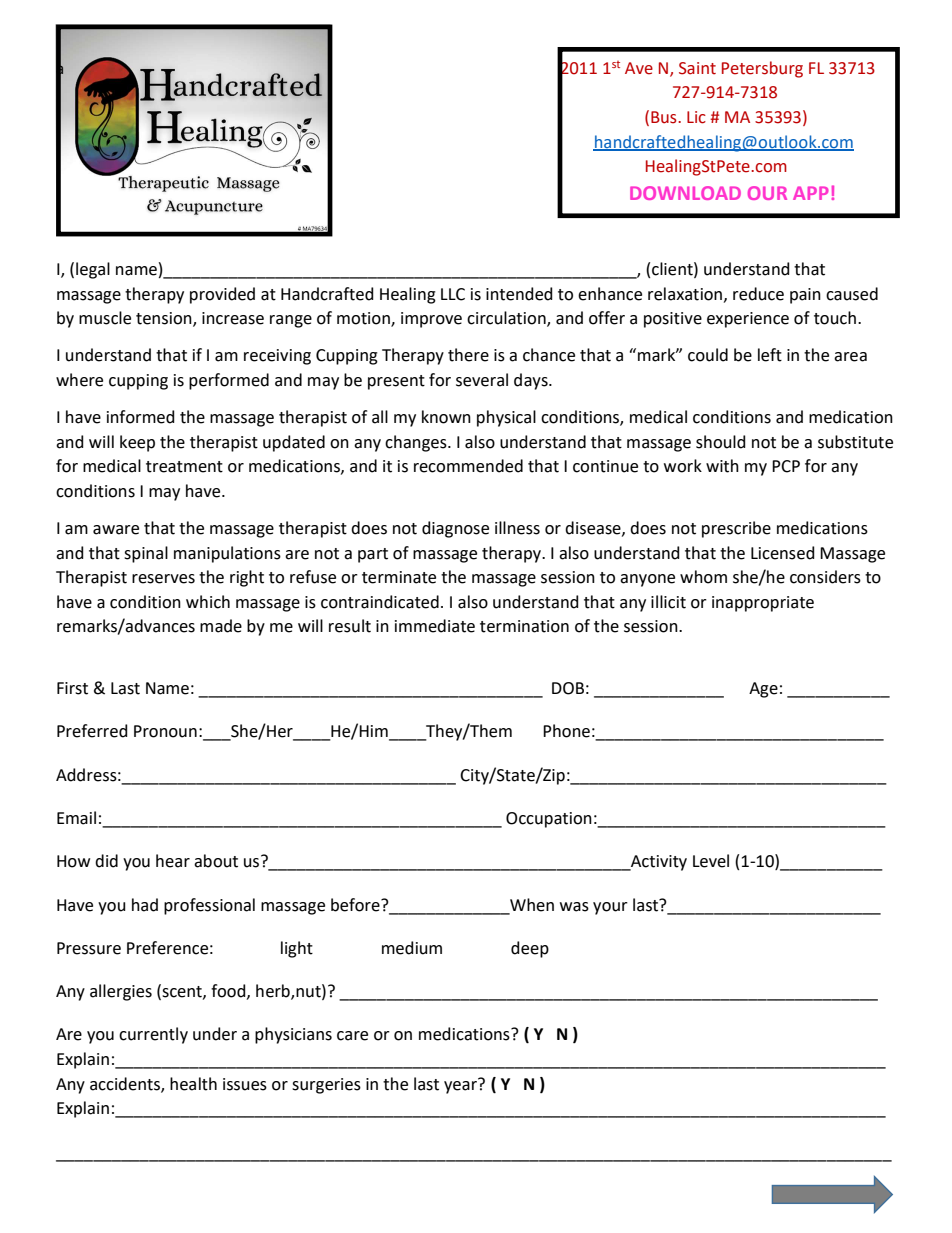 The width and height of the screenshot is (952, 1233). I want to click on Petersburg, so click(762, 69).
